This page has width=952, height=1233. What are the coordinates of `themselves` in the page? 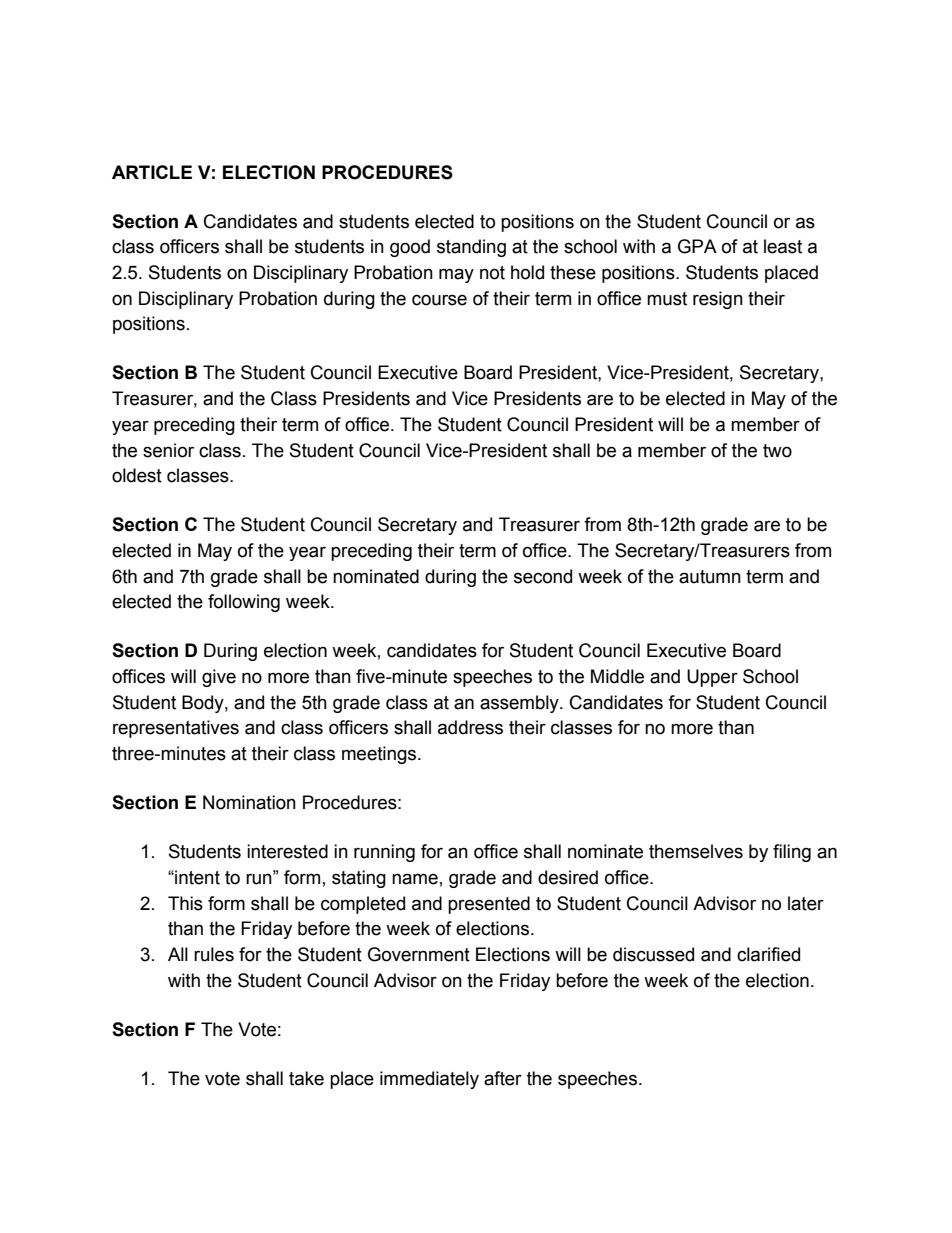 It's located at (696, 851).
